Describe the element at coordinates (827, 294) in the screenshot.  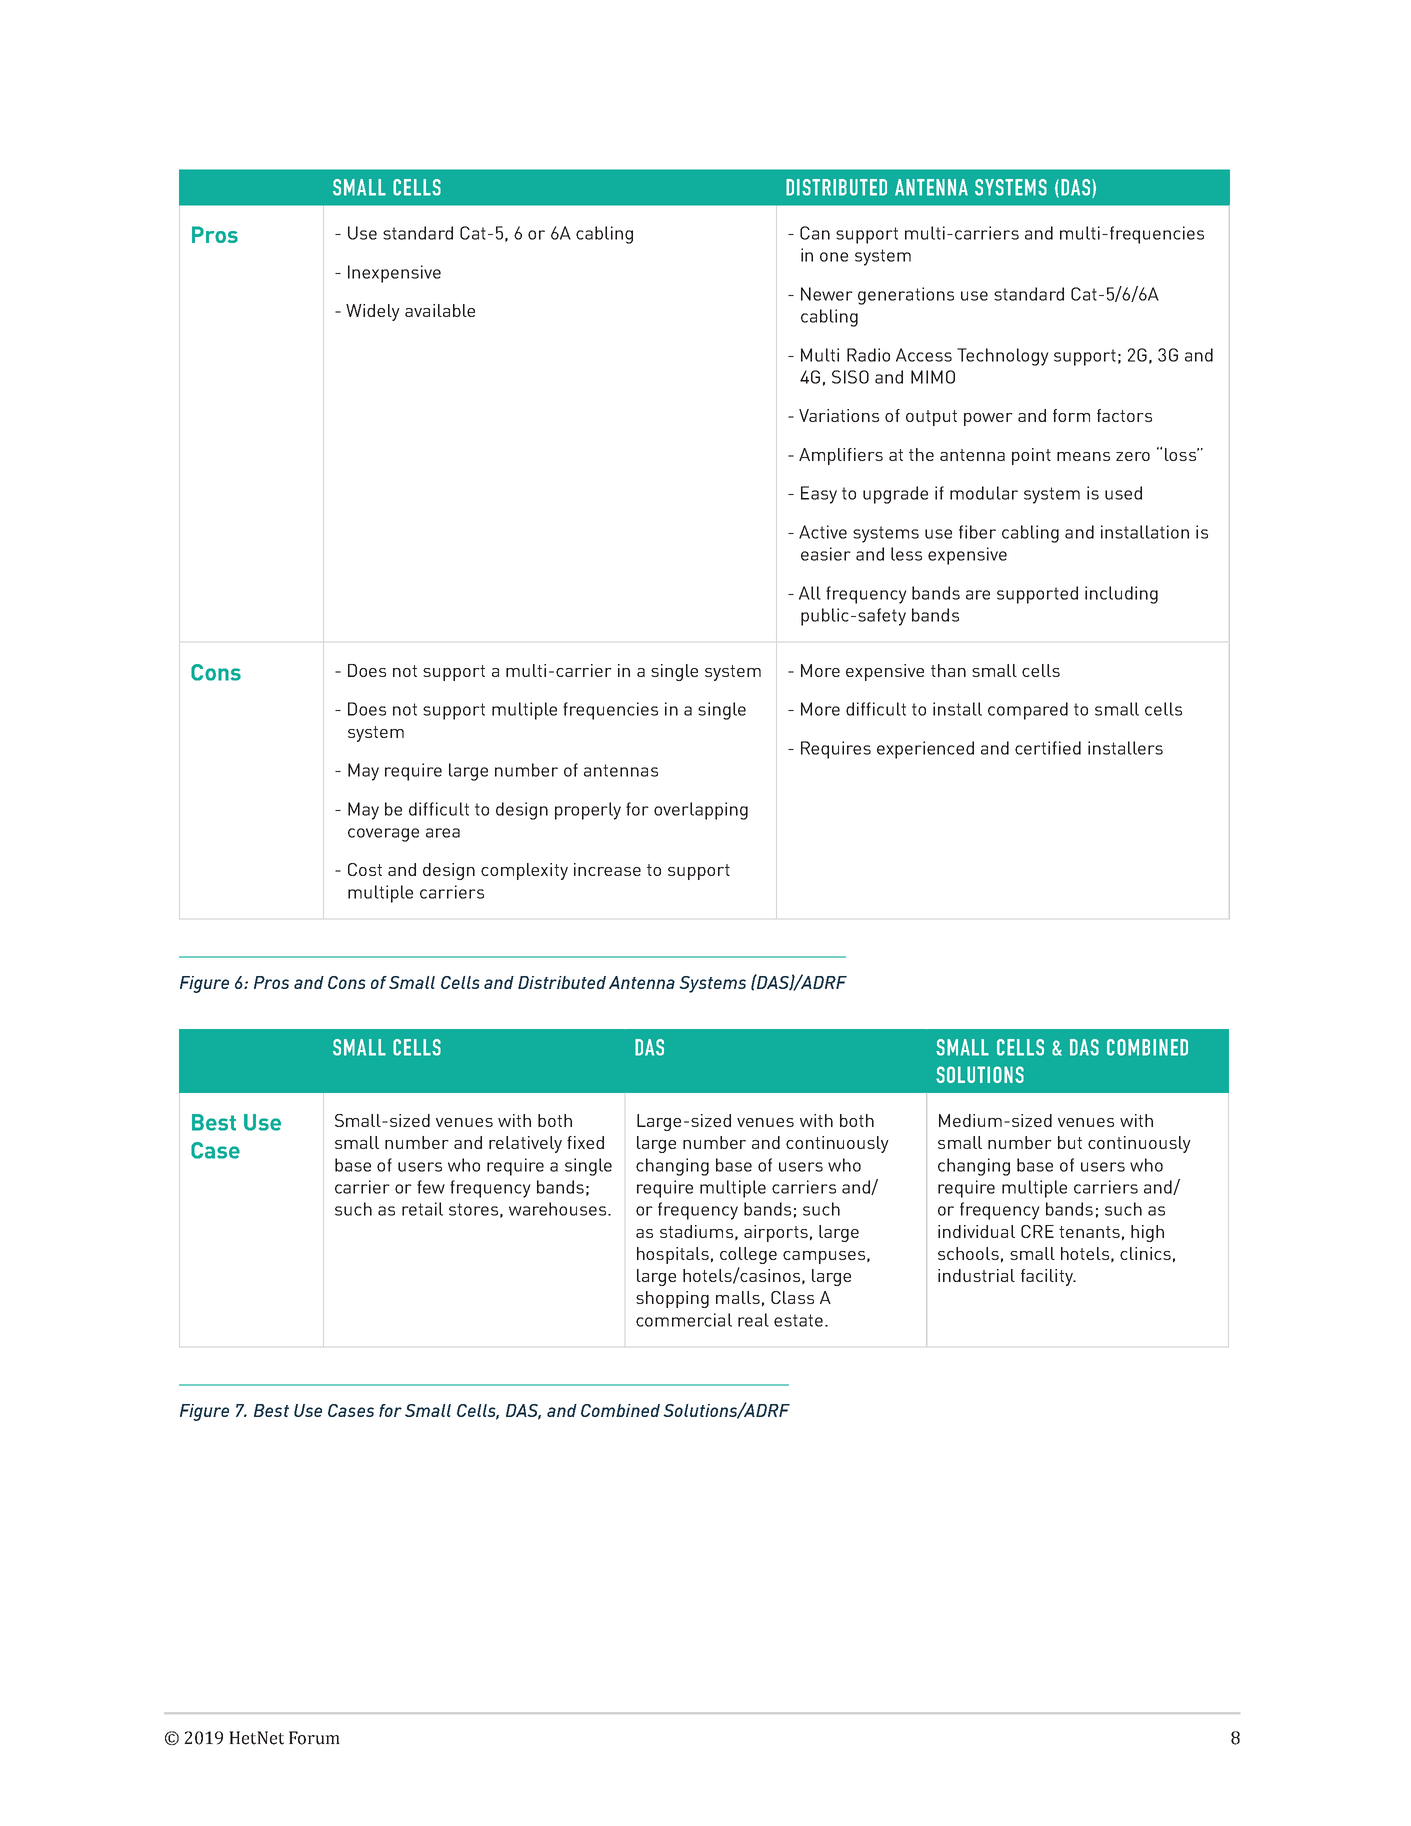
I see `Newer` at that location.
